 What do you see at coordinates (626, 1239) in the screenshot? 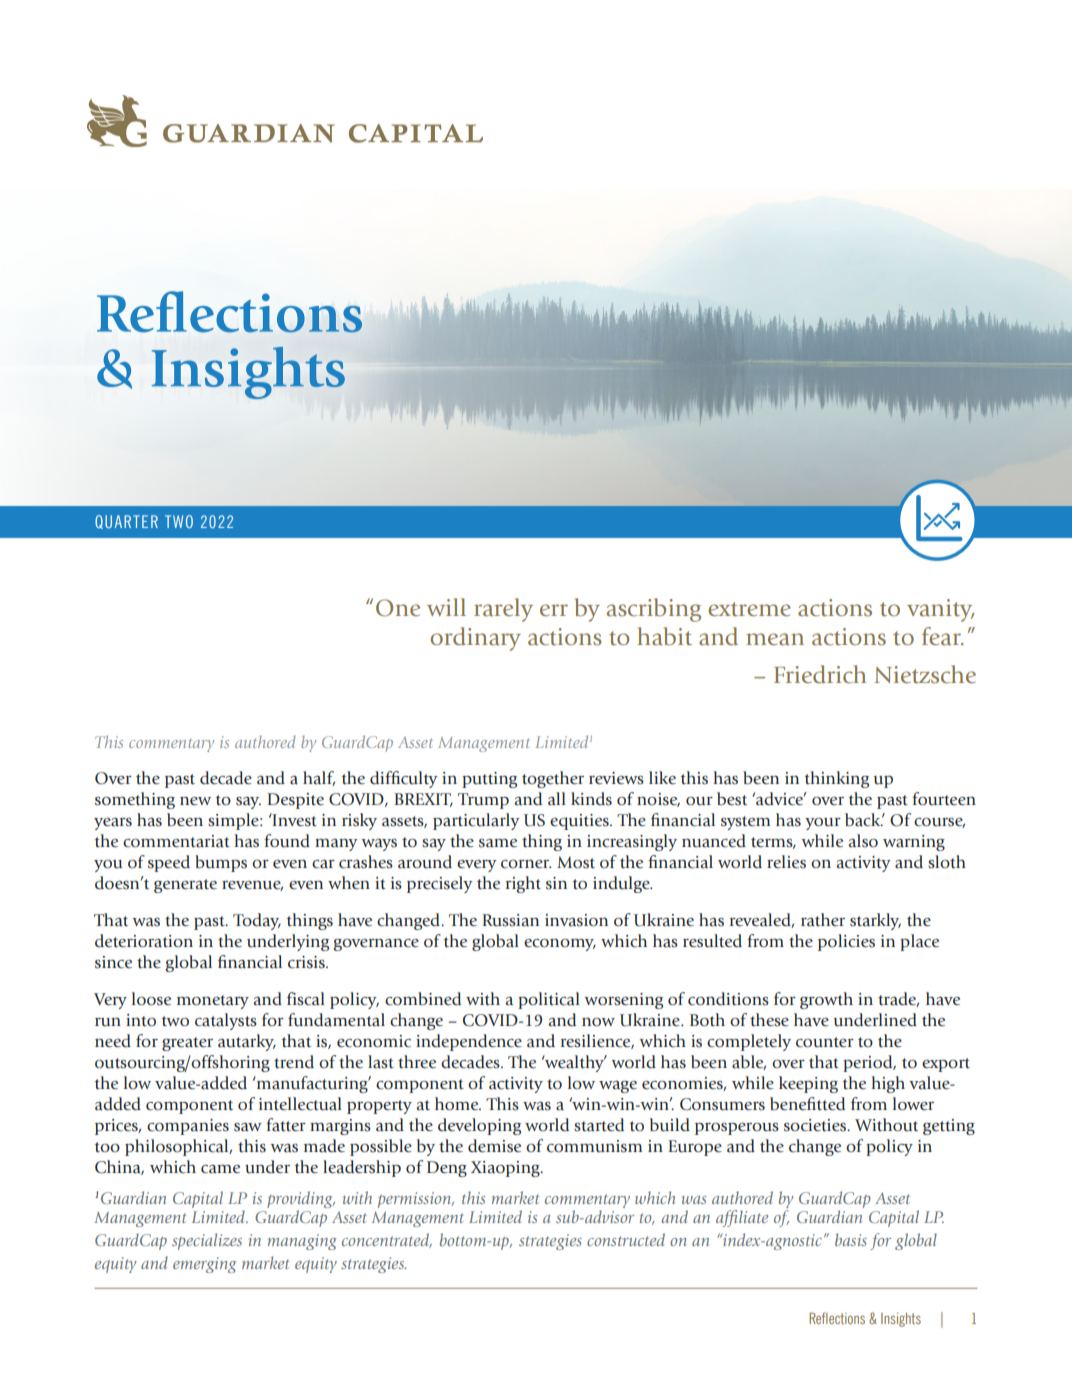
I see `constructed` at bounding box center [626, 1239].
